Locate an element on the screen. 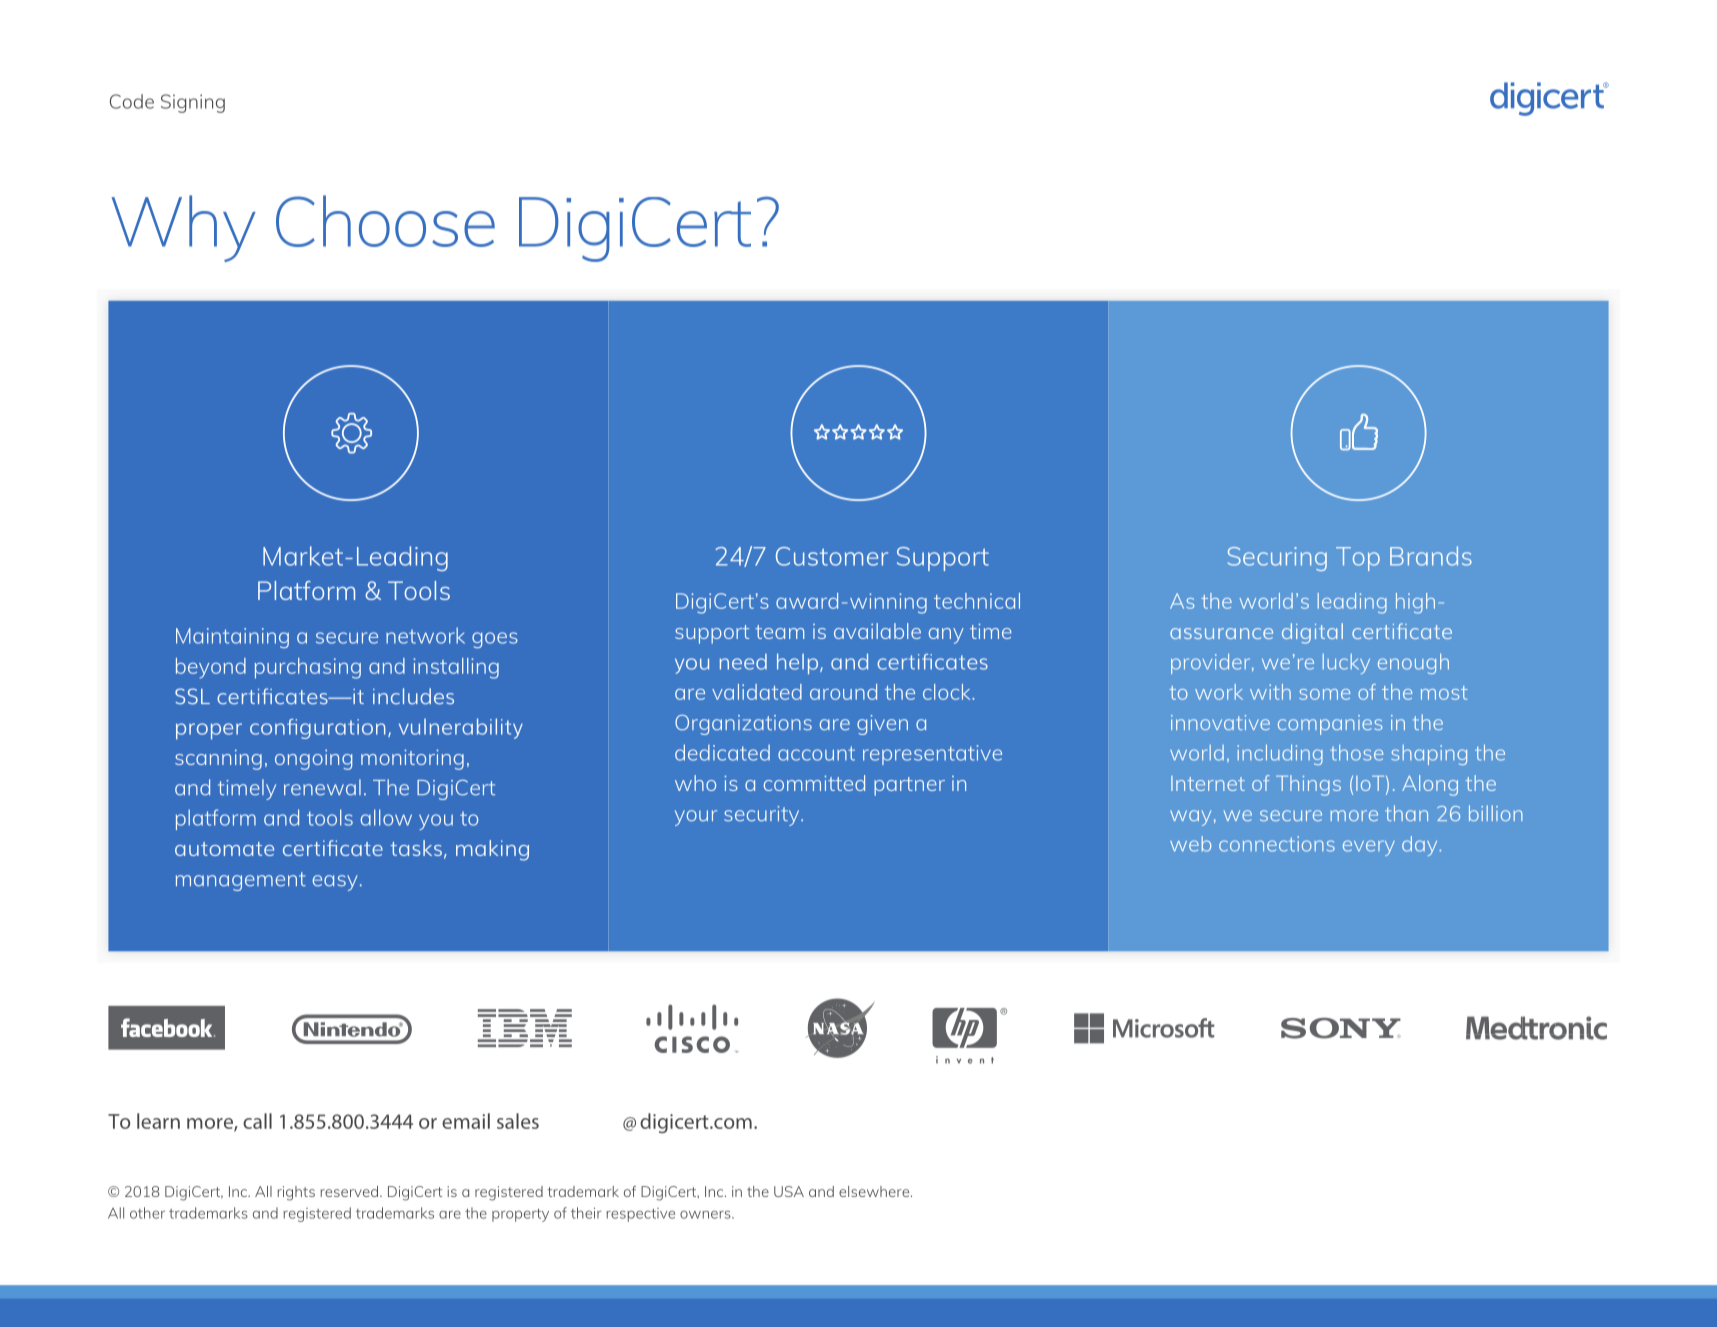 This screenshot has width=1717, height=1327. every is located at coordinates (1369, 848).
